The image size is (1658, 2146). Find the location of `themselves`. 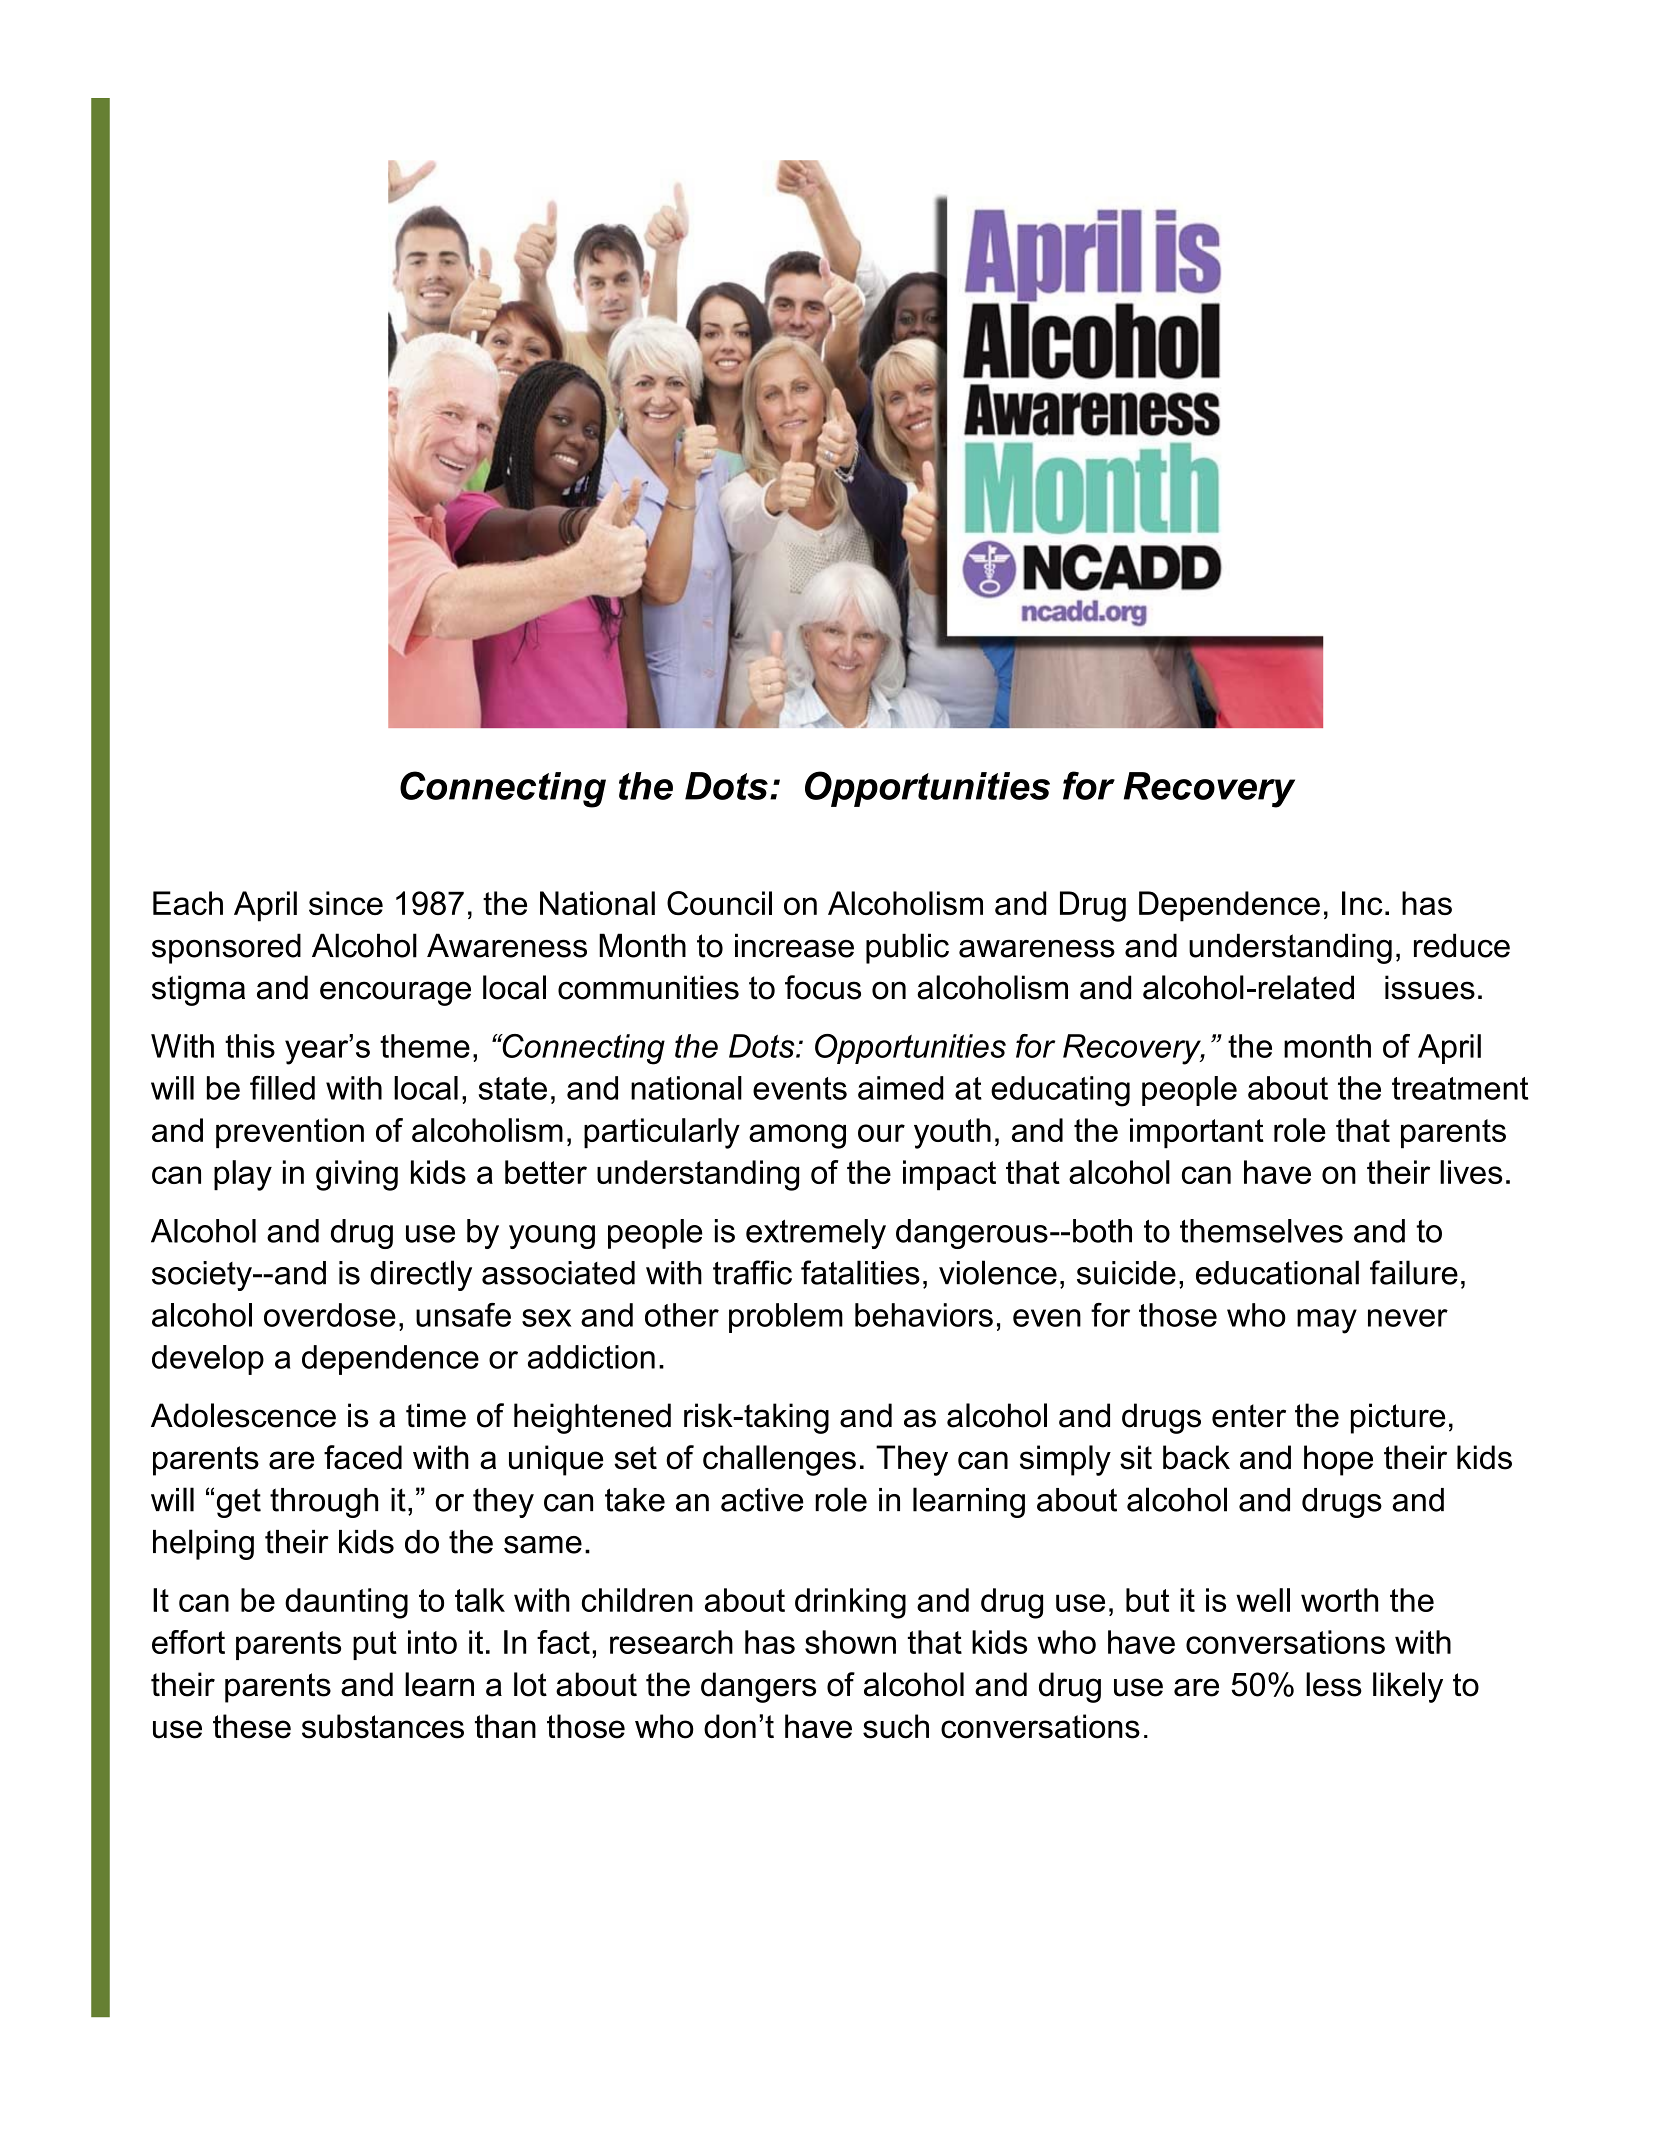

themselves is located at coordinates (1261, 1231).
